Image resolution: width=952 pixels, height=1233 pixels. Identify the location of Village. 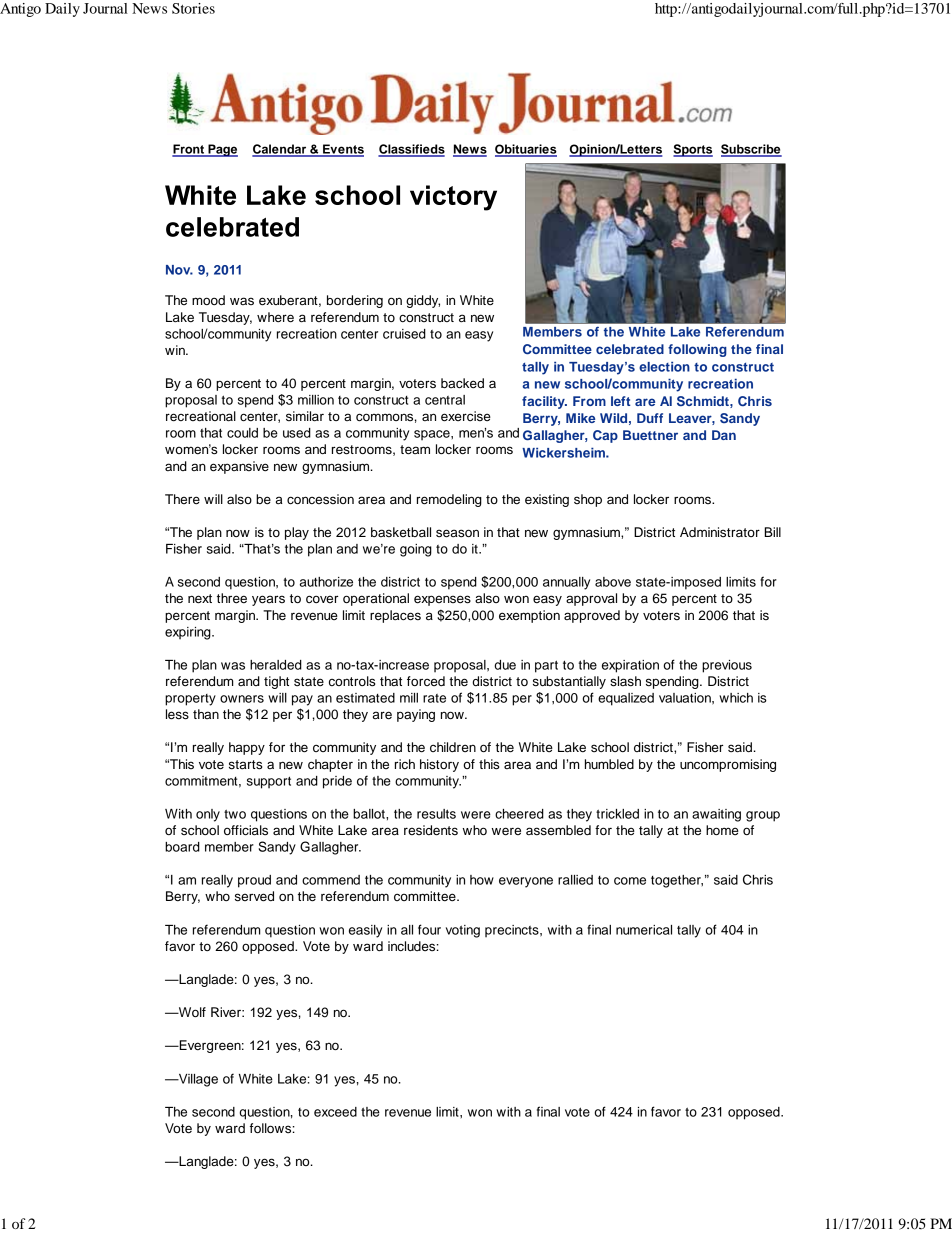
(197, 1080).
